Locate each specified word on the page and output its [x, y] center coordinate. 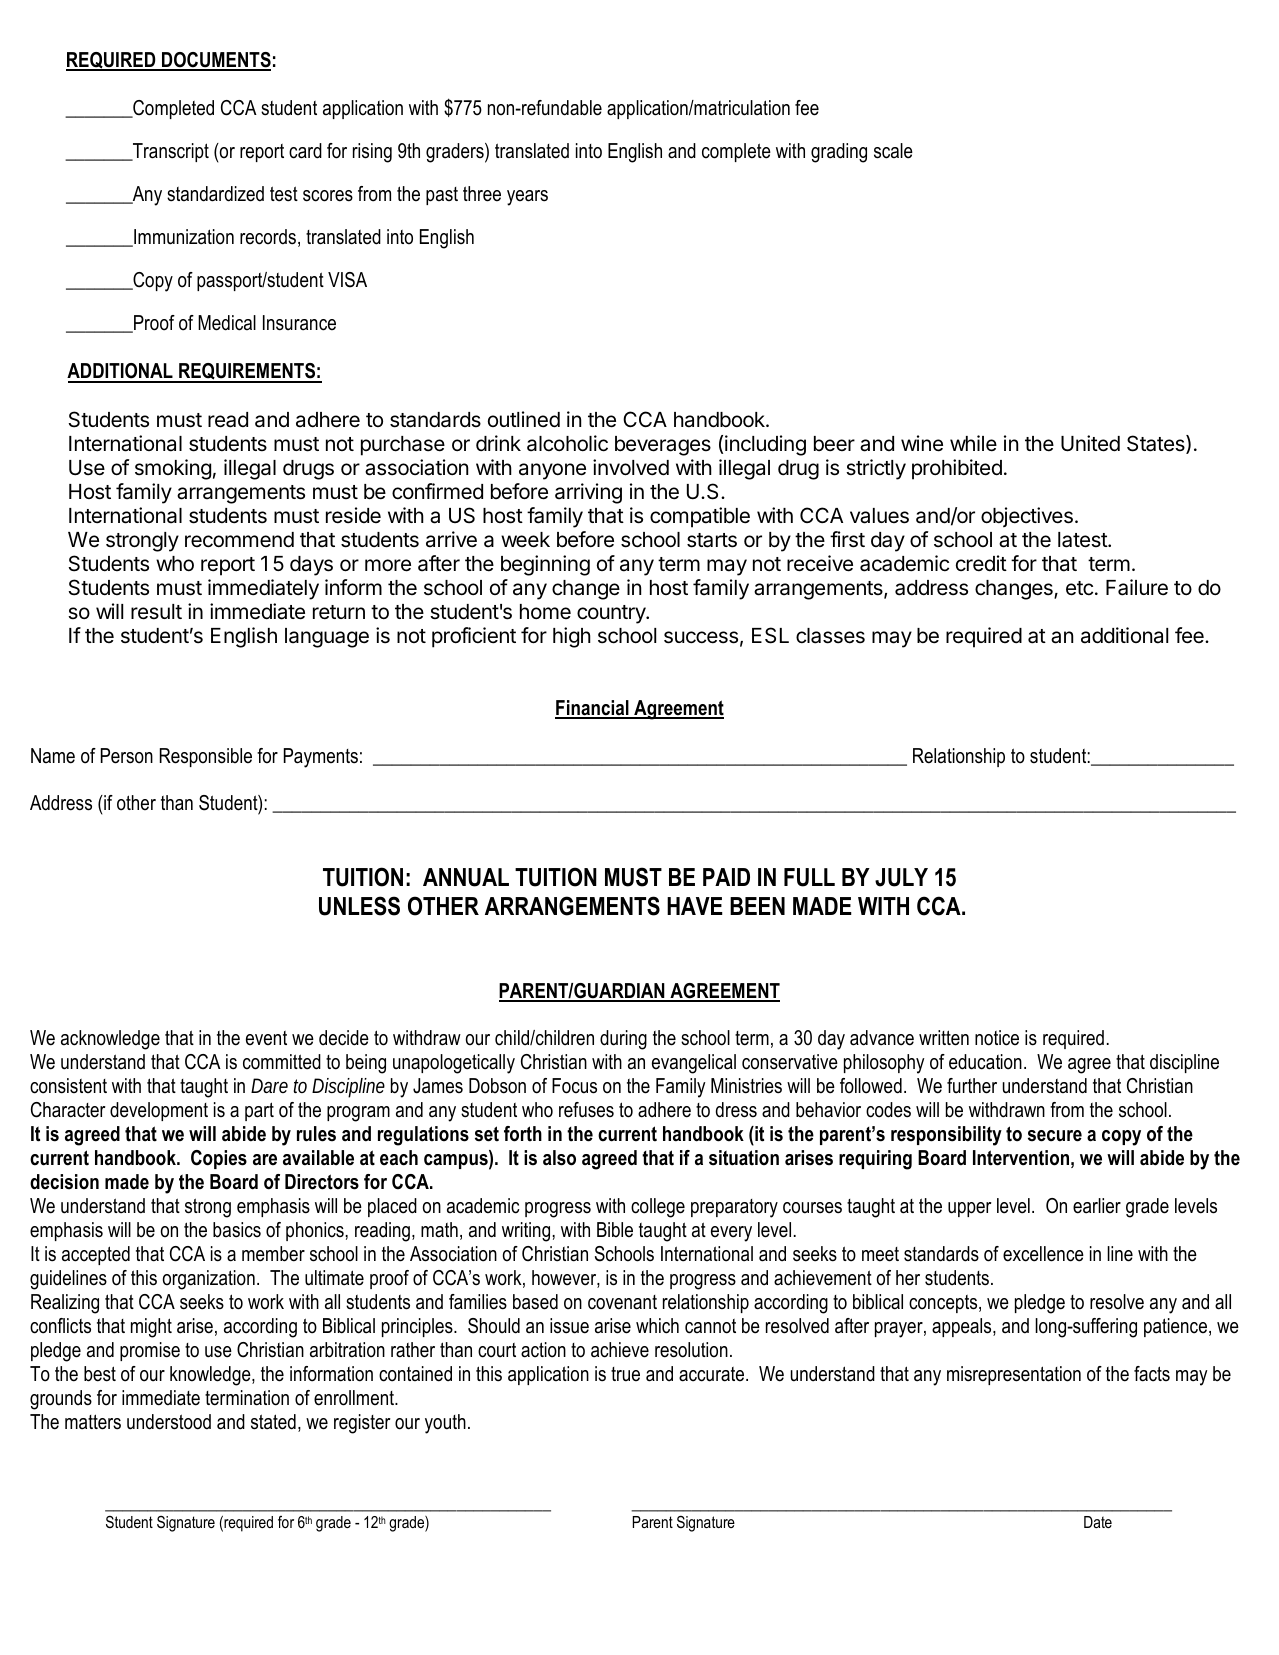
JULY [901, 877]
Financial [593, 709]
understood [169, 1422]
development [159, 1111]
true [625, 1374]
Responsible [206, 757]
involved [631, 467]
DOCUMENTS [215, 61]
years [527, 198]
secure [1055, 1136]
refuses [586, 1110]
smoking [173, 469]
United [1090, 443]
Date [1098, 1522]
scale [893, 151]
